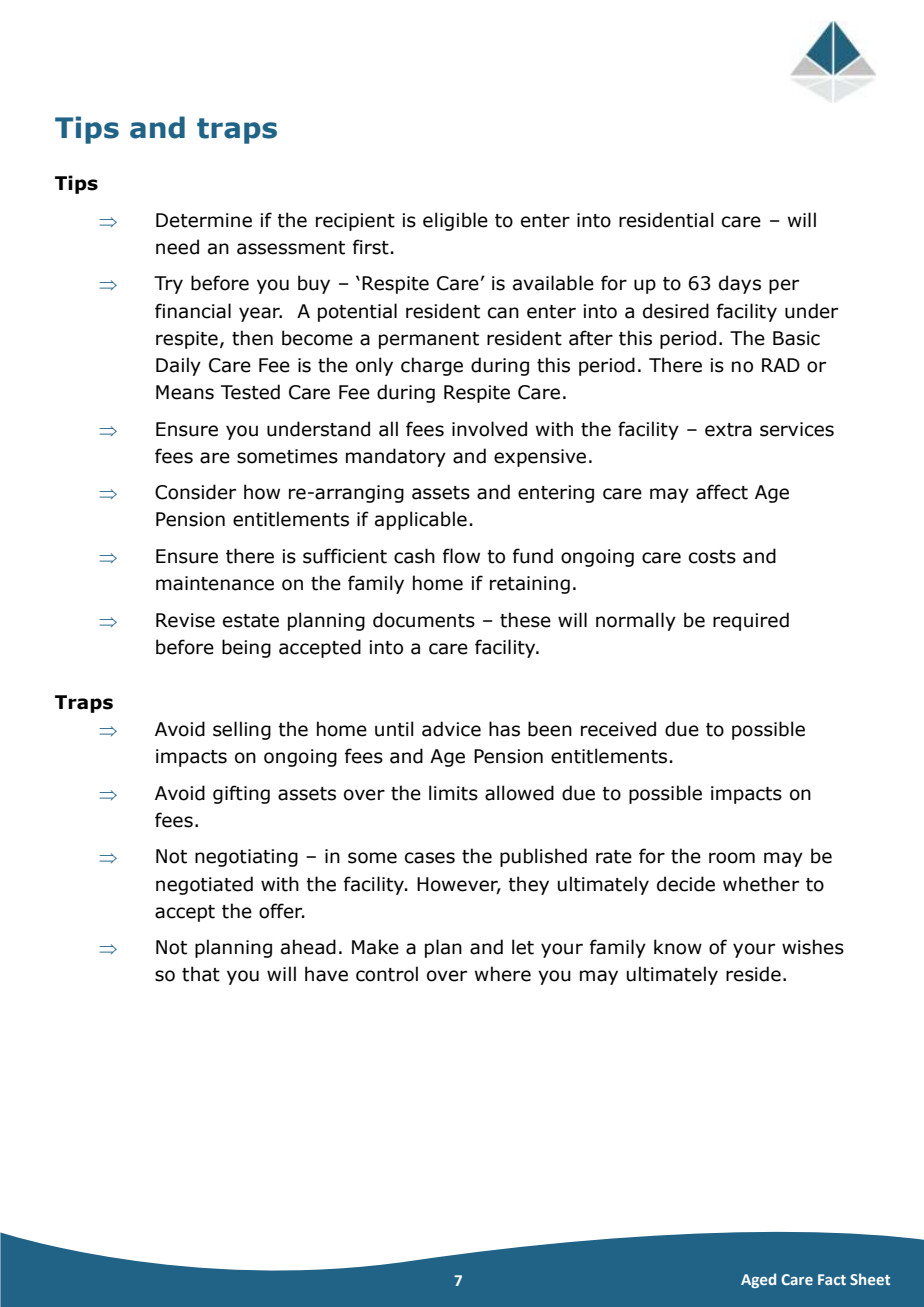 This page has height=1307, width=924. What do you see at coordinates (732, 858) in the page?
I see `room` at bounding box center [732, 858].
